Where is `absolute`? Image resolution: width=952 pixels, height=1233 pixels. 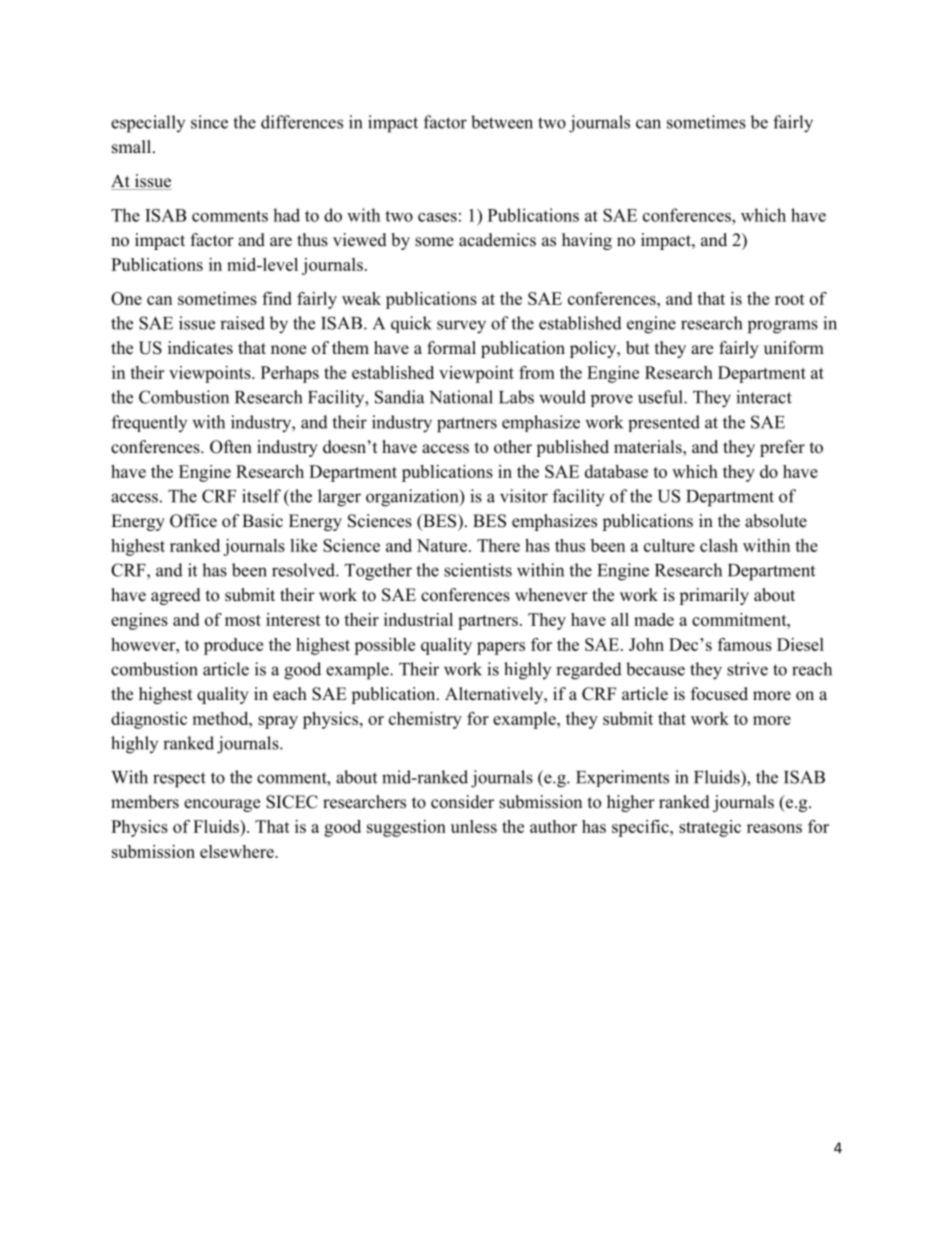 absolute is located at coordinates (776, 521).
